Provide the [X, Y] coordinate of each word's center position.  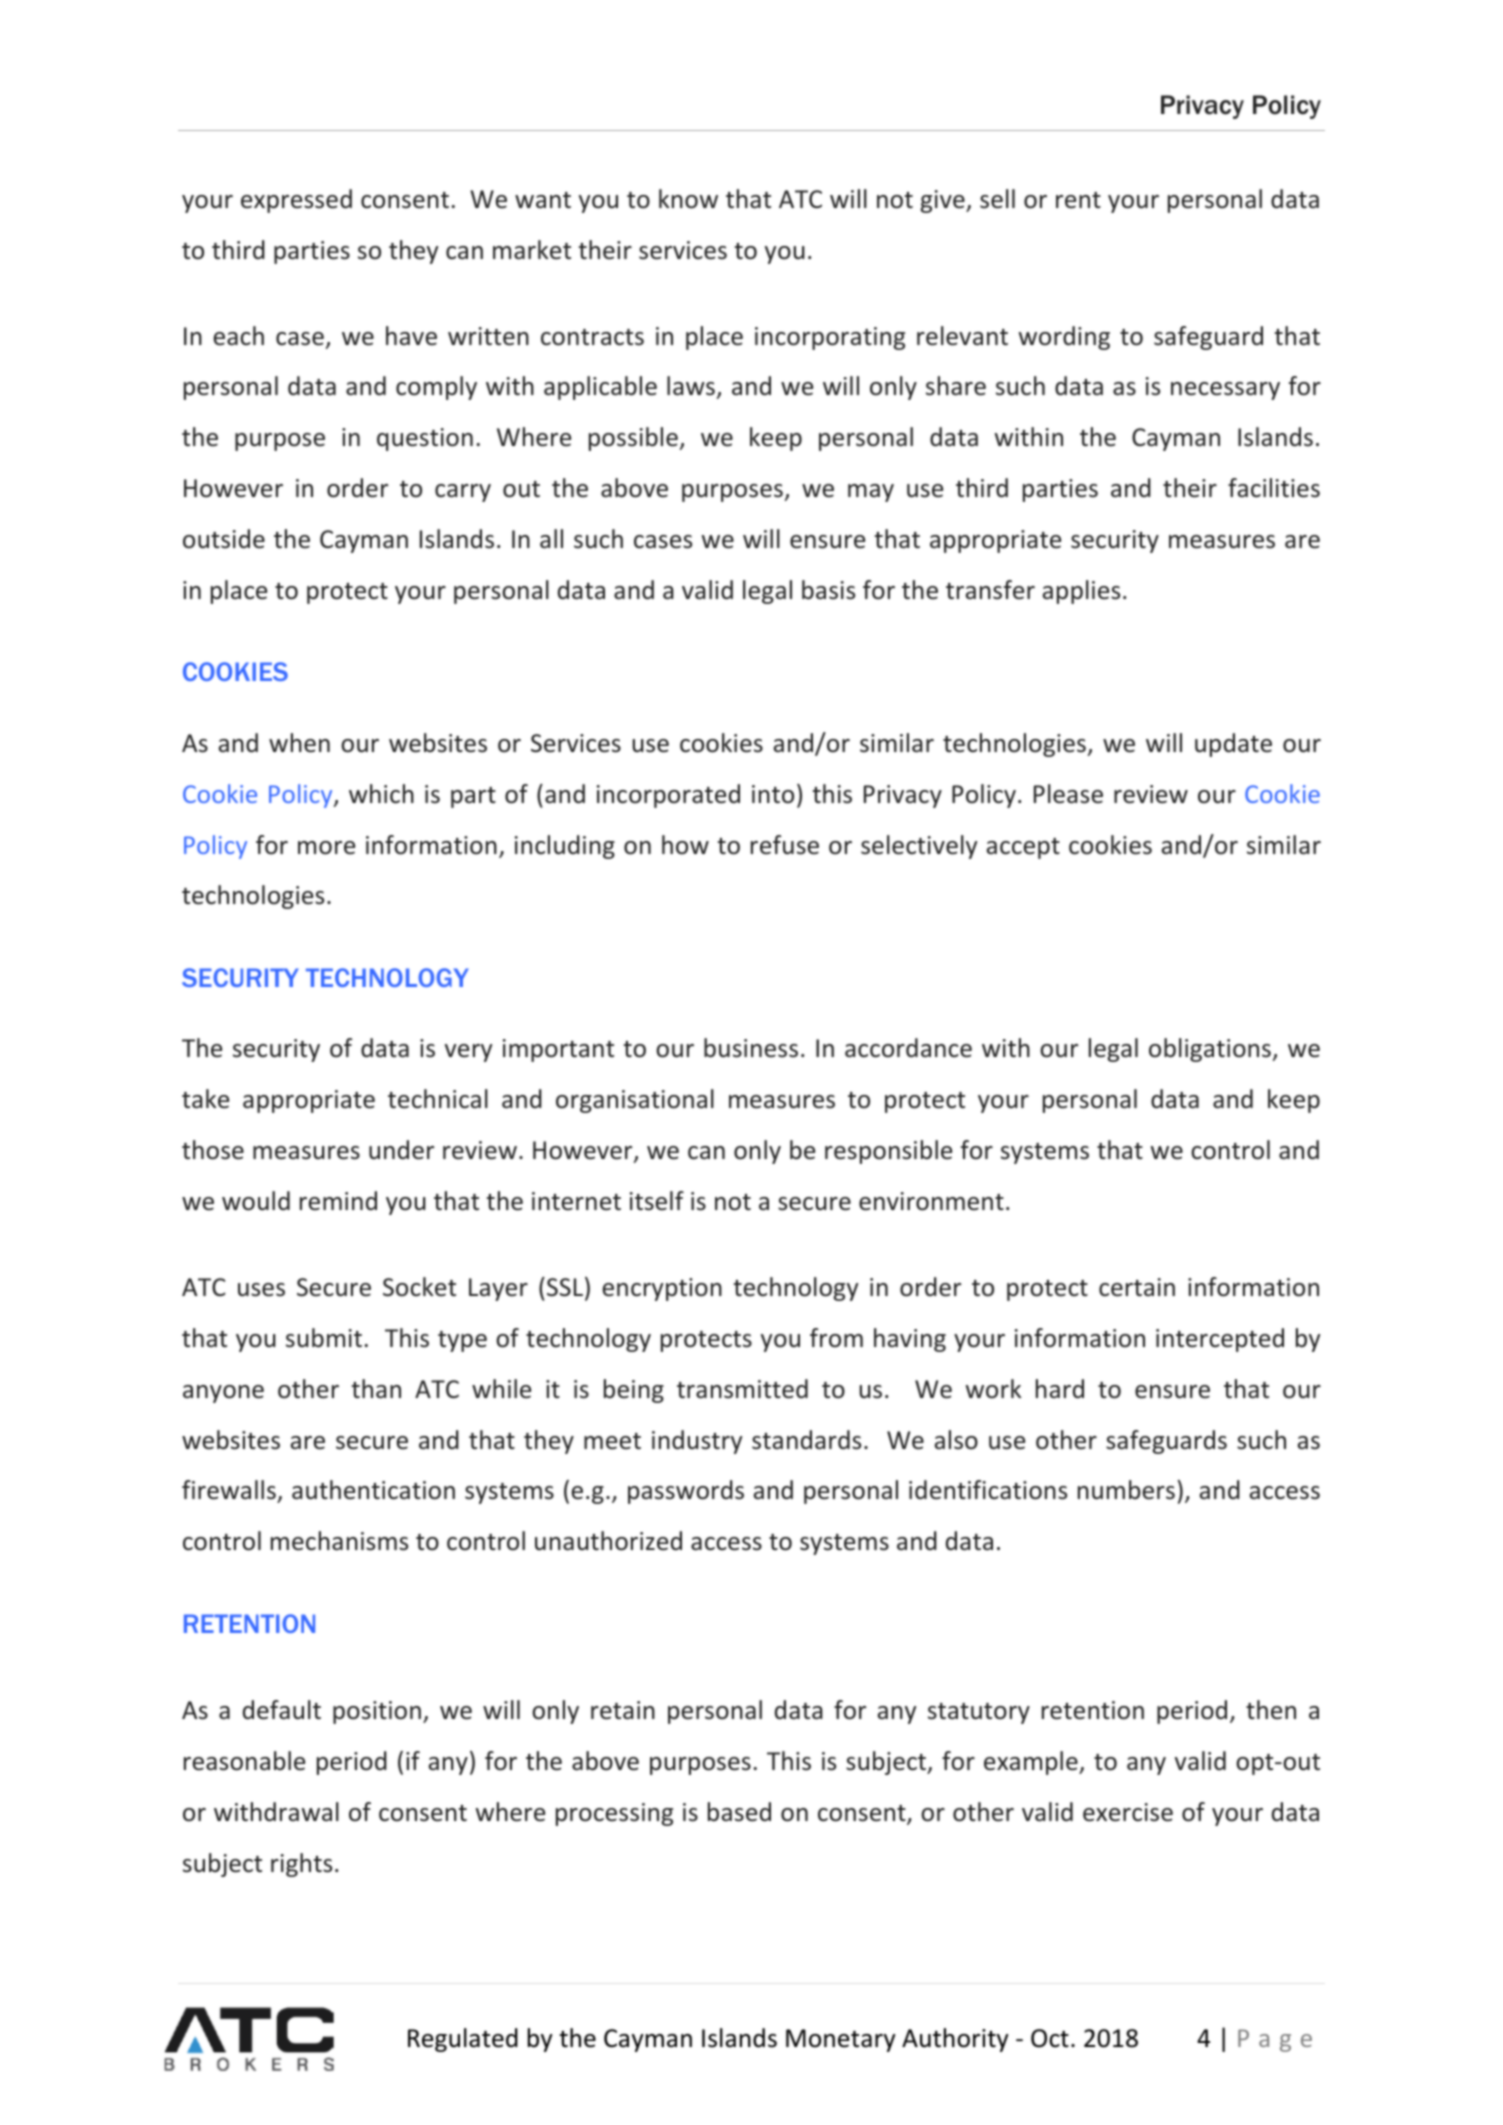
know [688, 199]
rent [1078, 200]
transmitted [742, 1389]
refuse [785, 845]
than [376, 1389]
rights [301, 1865]
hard [1060, 1389]
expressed [296, 201]
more [326, 848]
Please [1068, 794]
